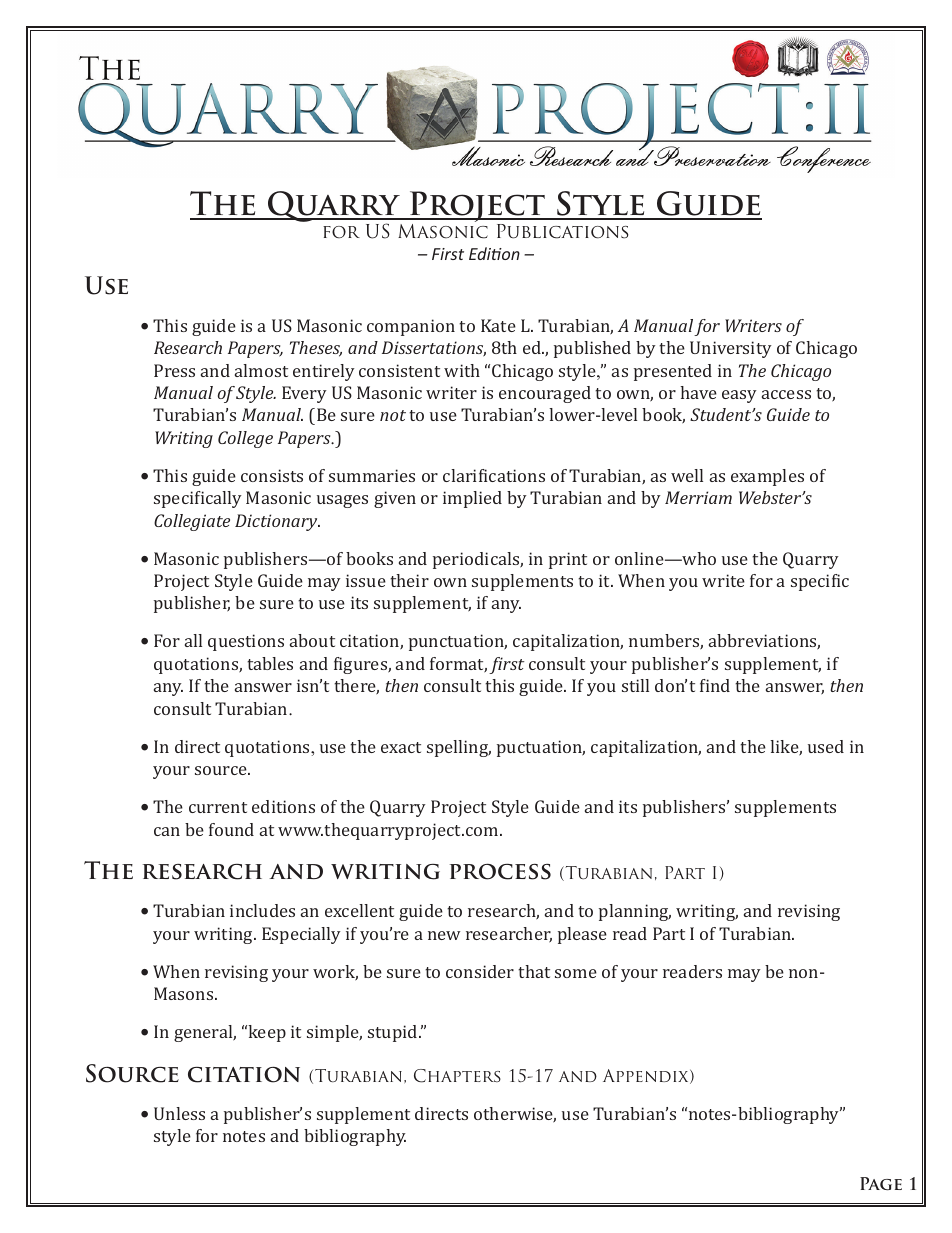  I want to click on tables, so click(270, 663).
